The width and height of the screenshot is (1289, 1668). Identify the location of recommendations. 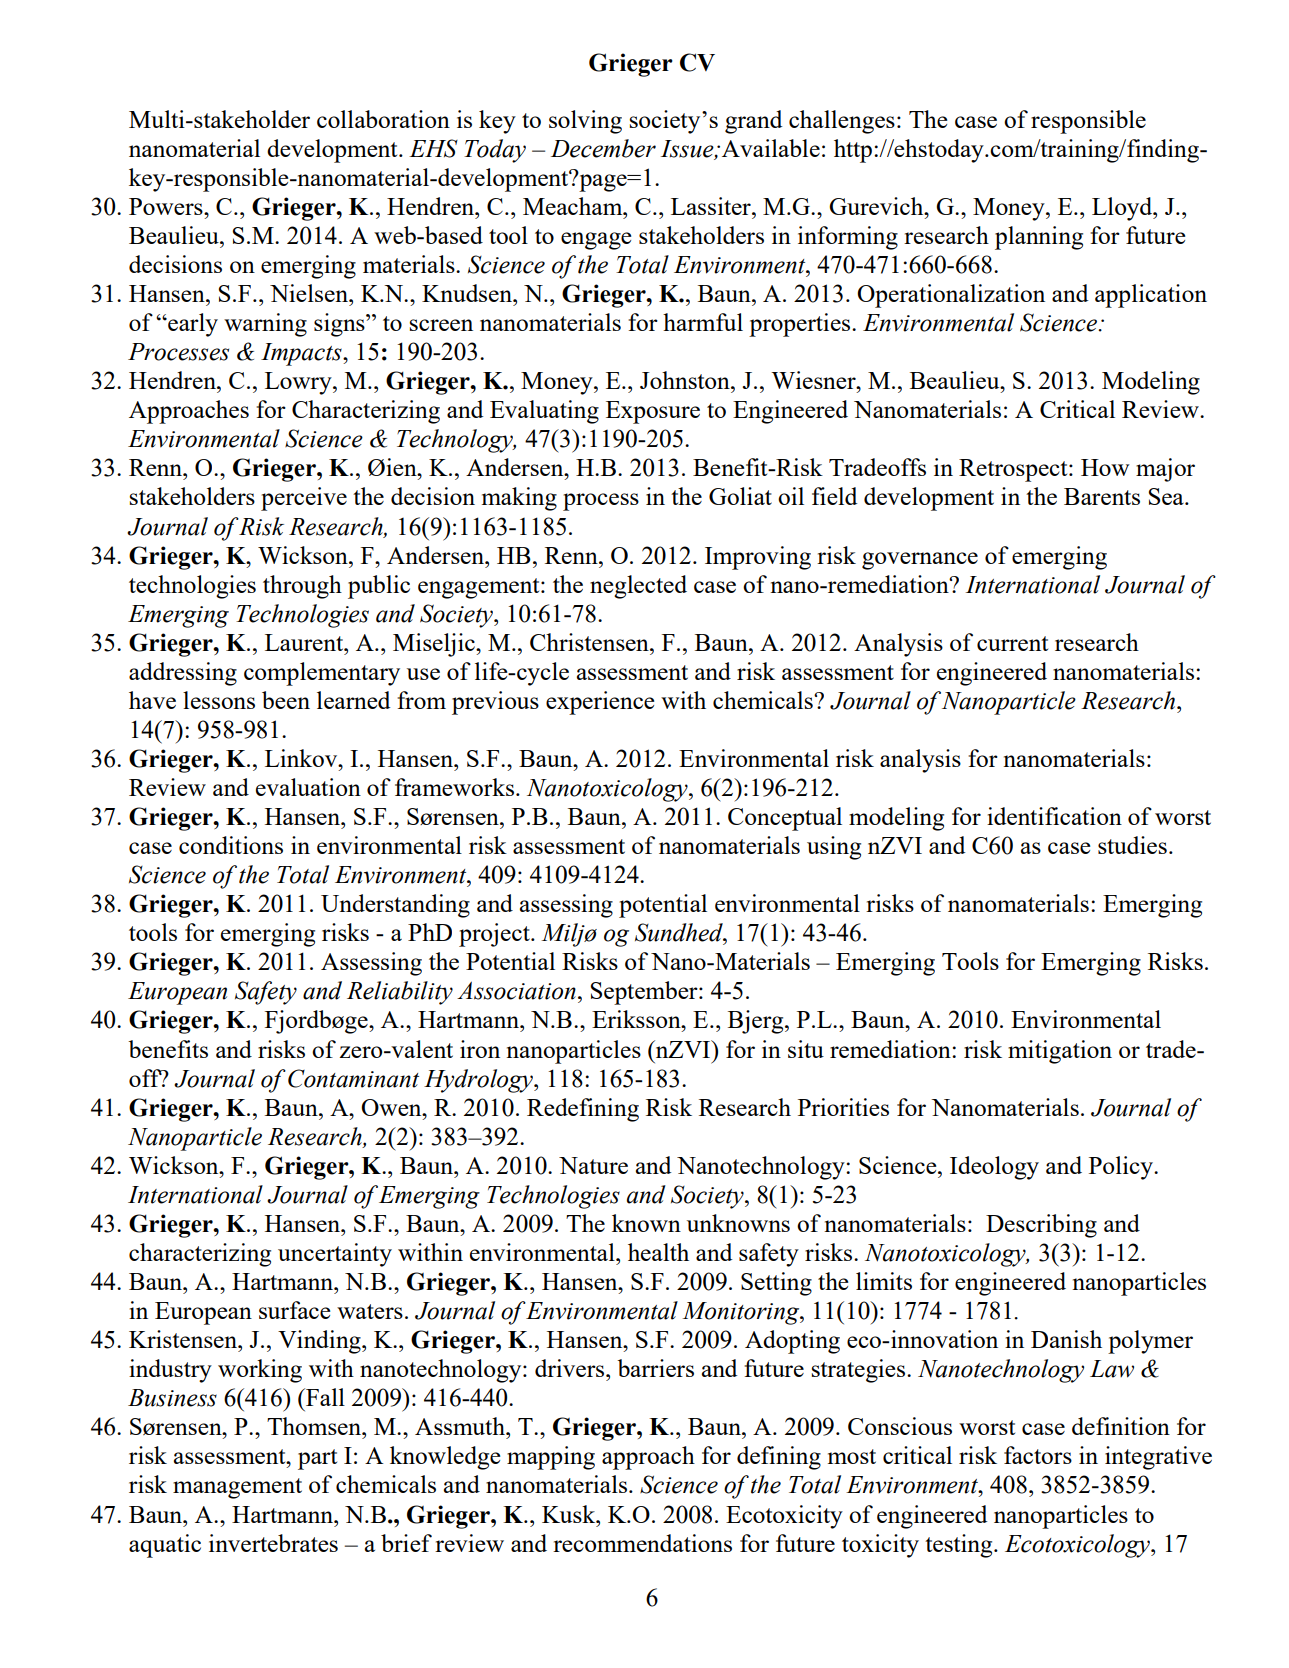
(642, 1543).
